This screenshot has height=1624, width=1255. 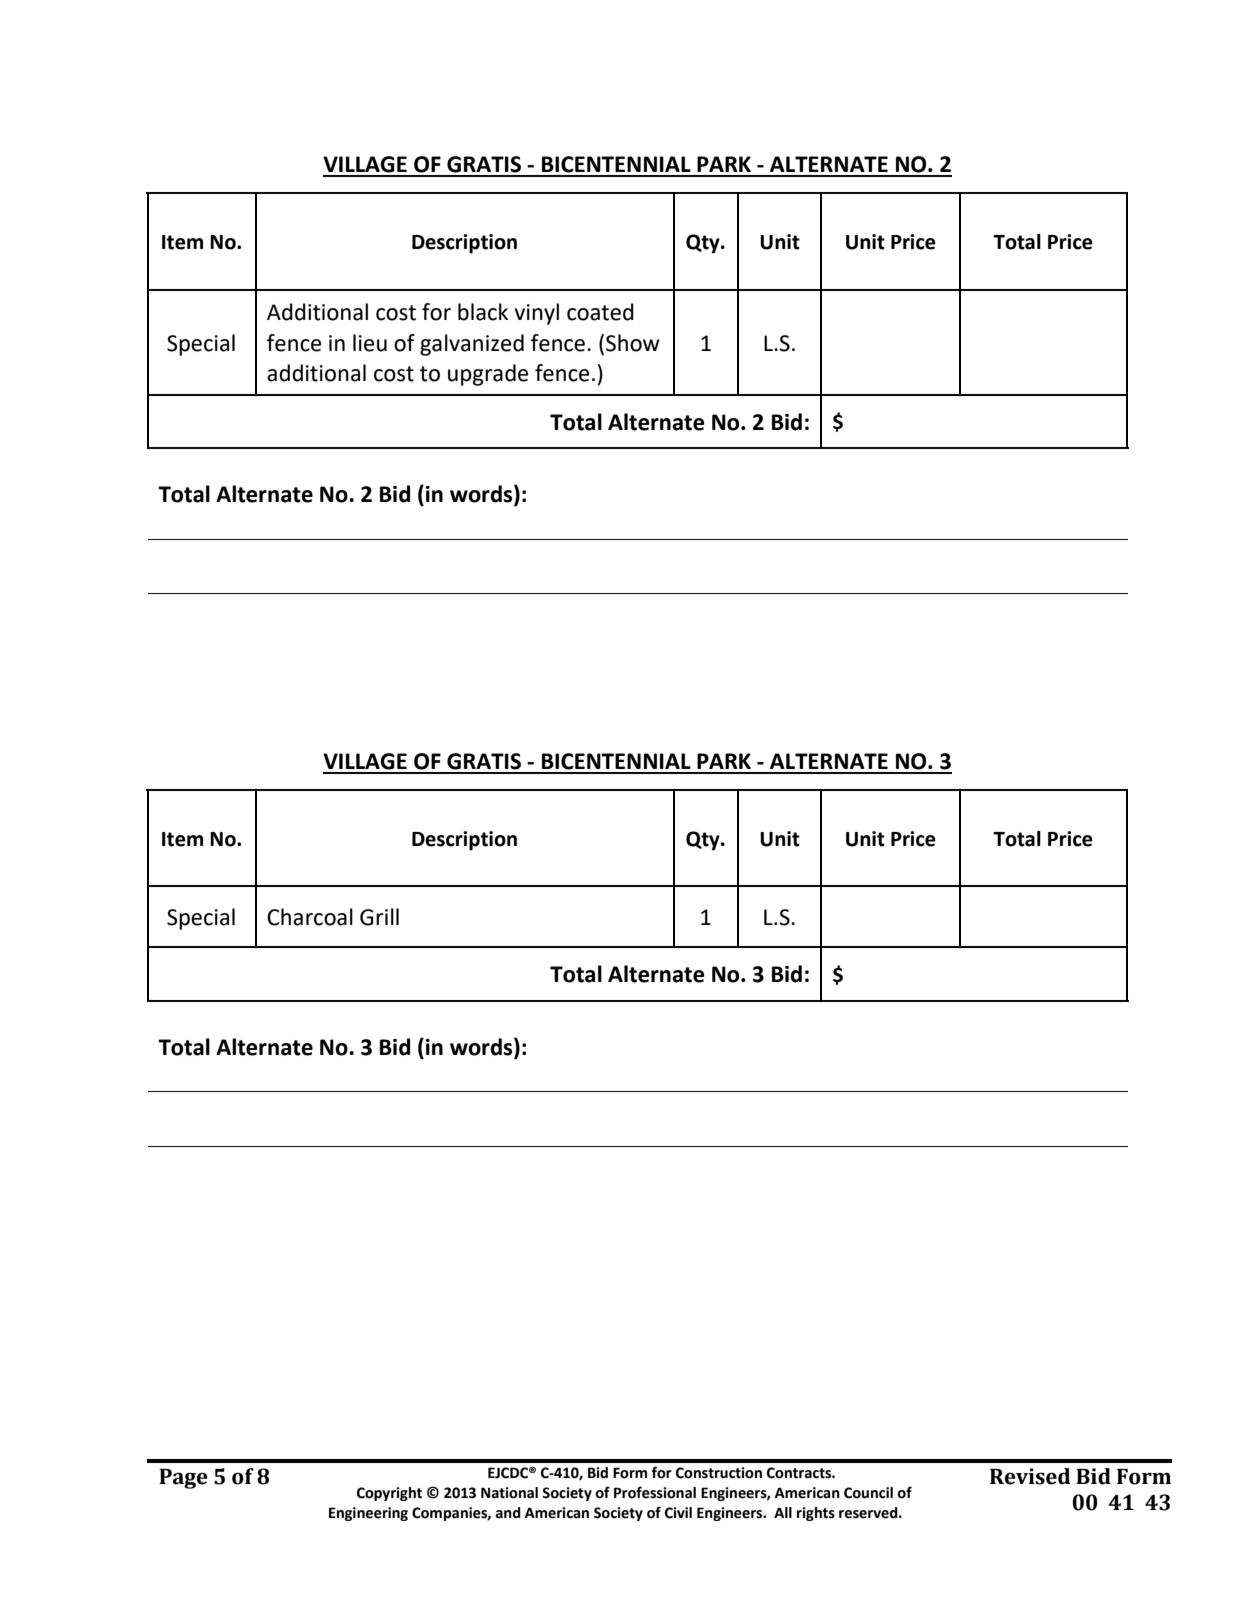 I want to click on Engineering, so click(x=368, y=1514).
